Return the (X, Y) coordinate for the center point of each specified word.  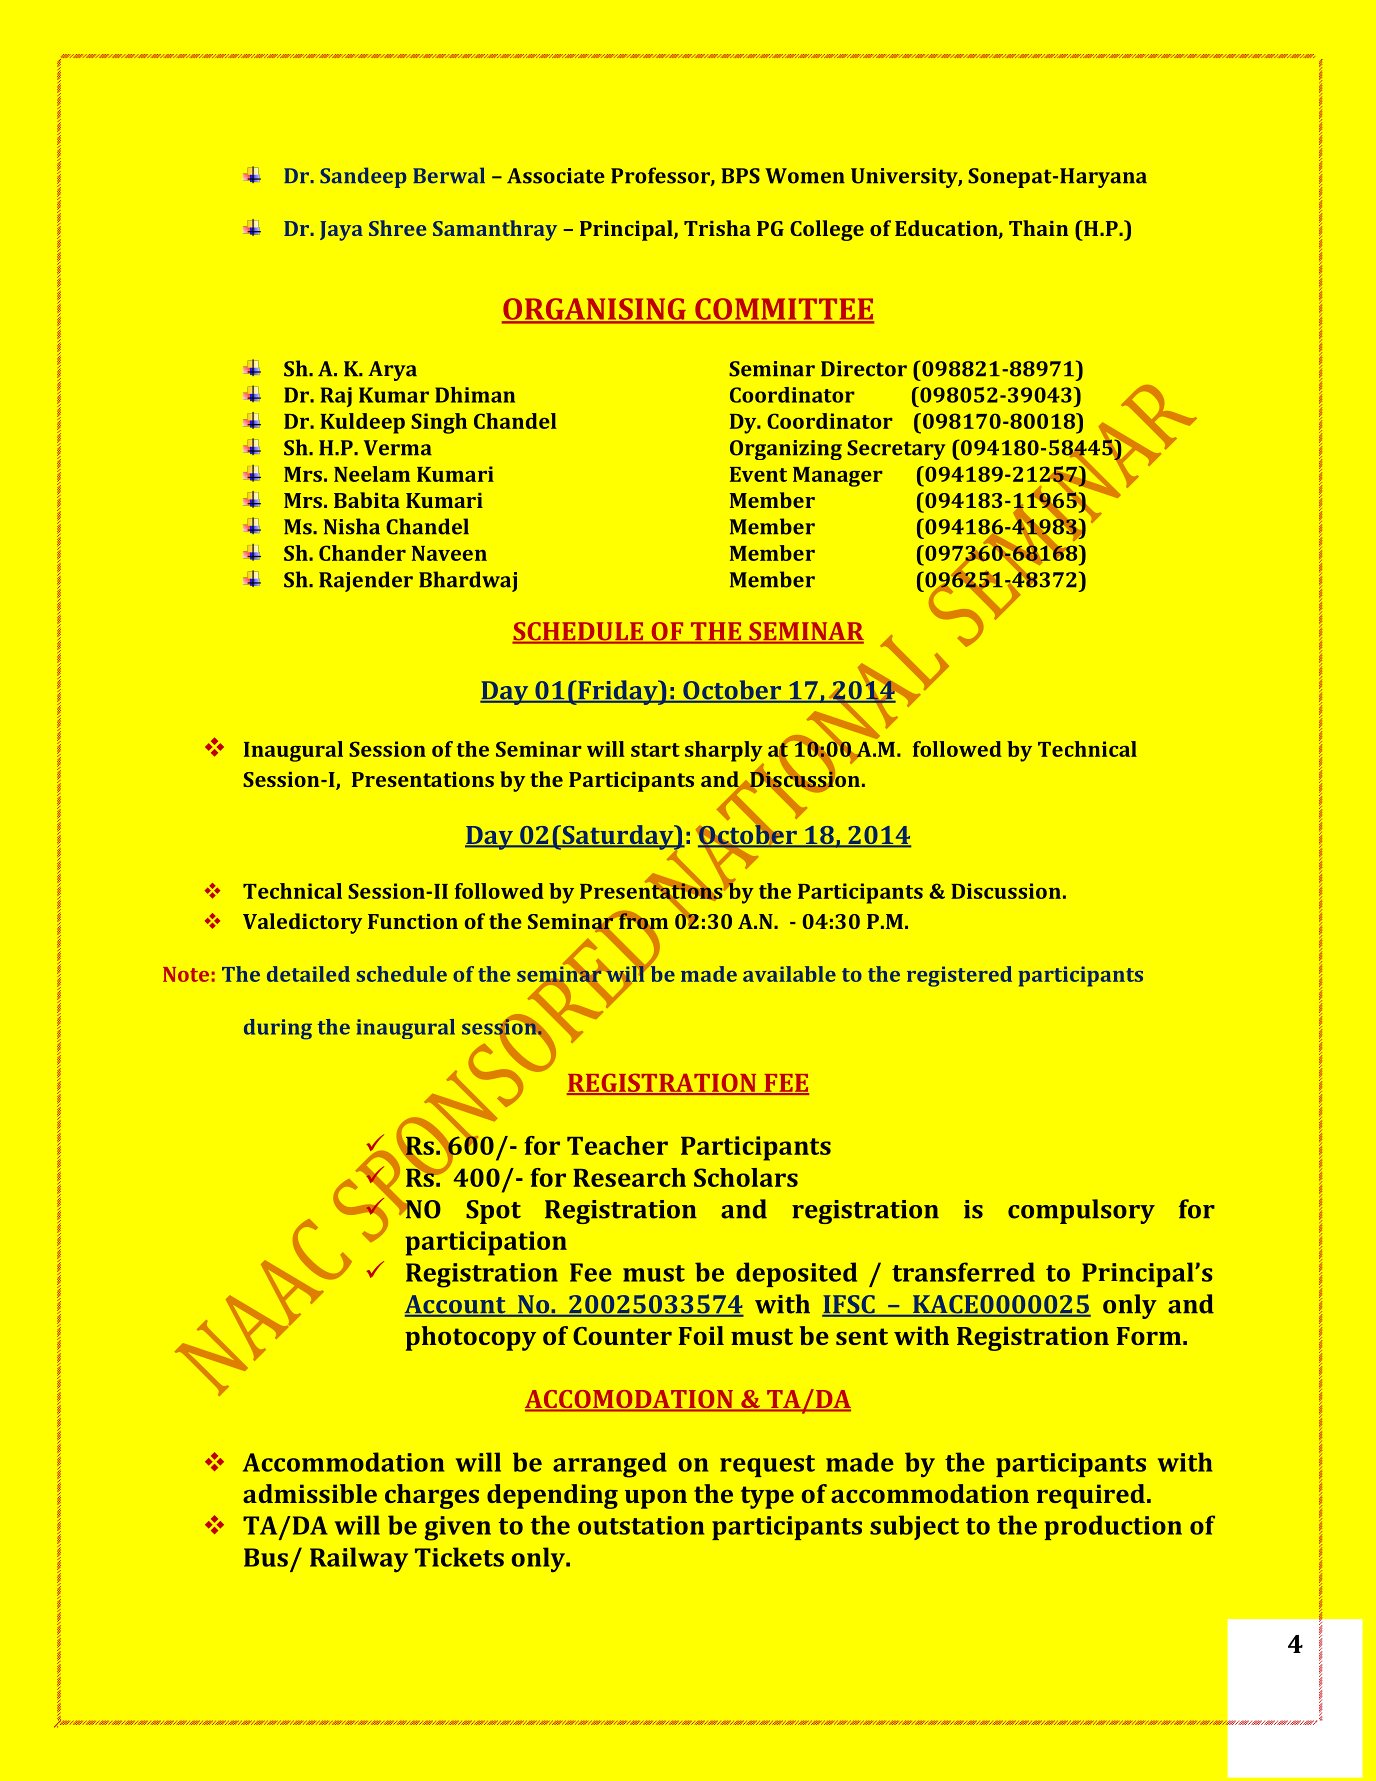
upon (656, 1499)
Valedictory (302, 923)
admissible (310, 1493)
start (655, 750)
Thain (1038, 228)
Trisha (717, 228)
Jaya (341, 231)
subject (914, 1527)
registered (959, 976)
